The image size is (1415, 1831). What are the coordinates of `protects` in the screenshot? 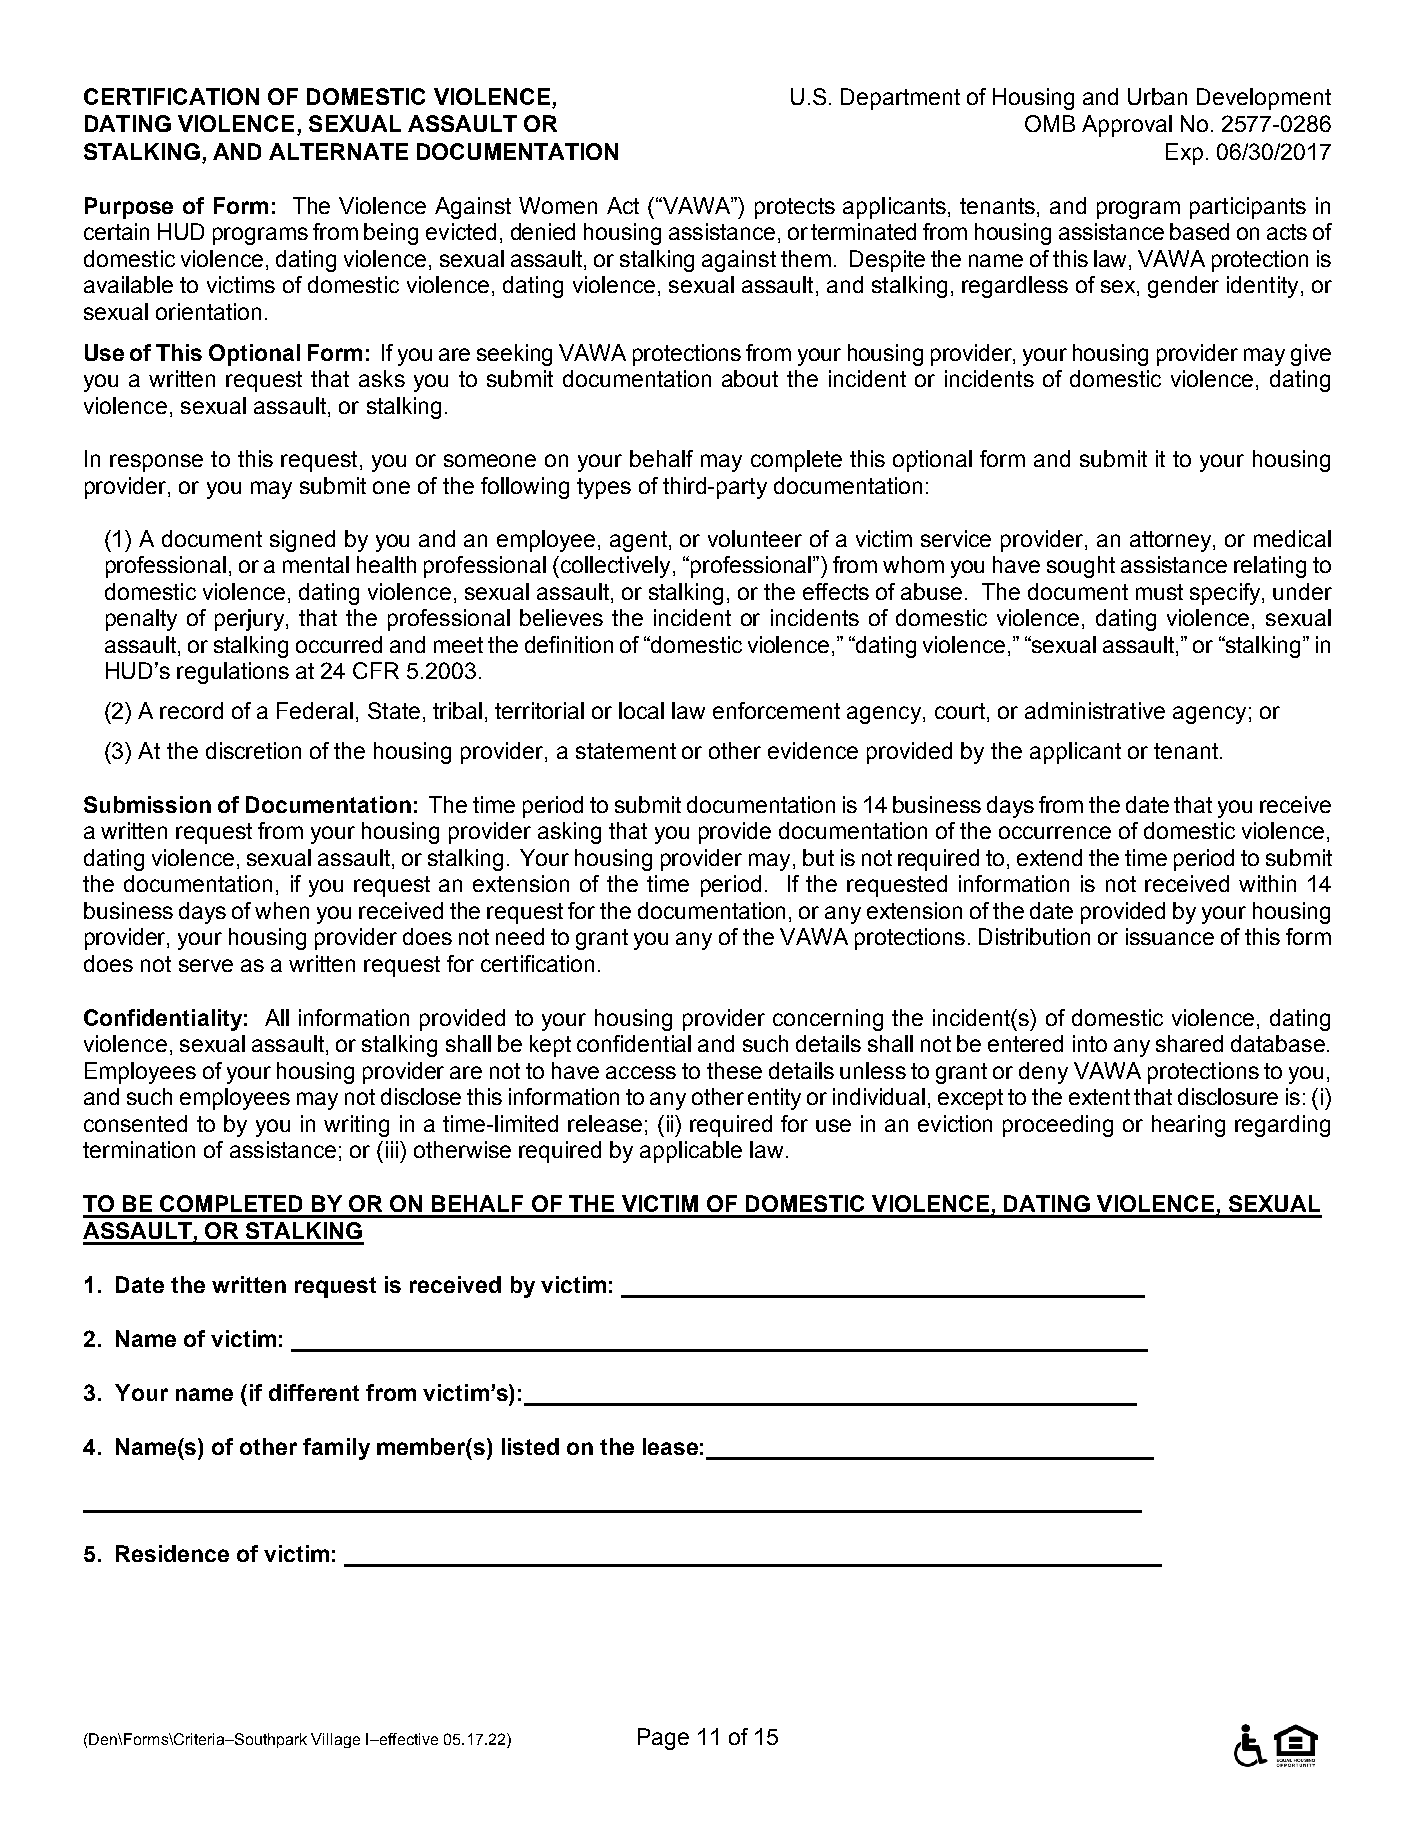 It's located at (795, 208).
